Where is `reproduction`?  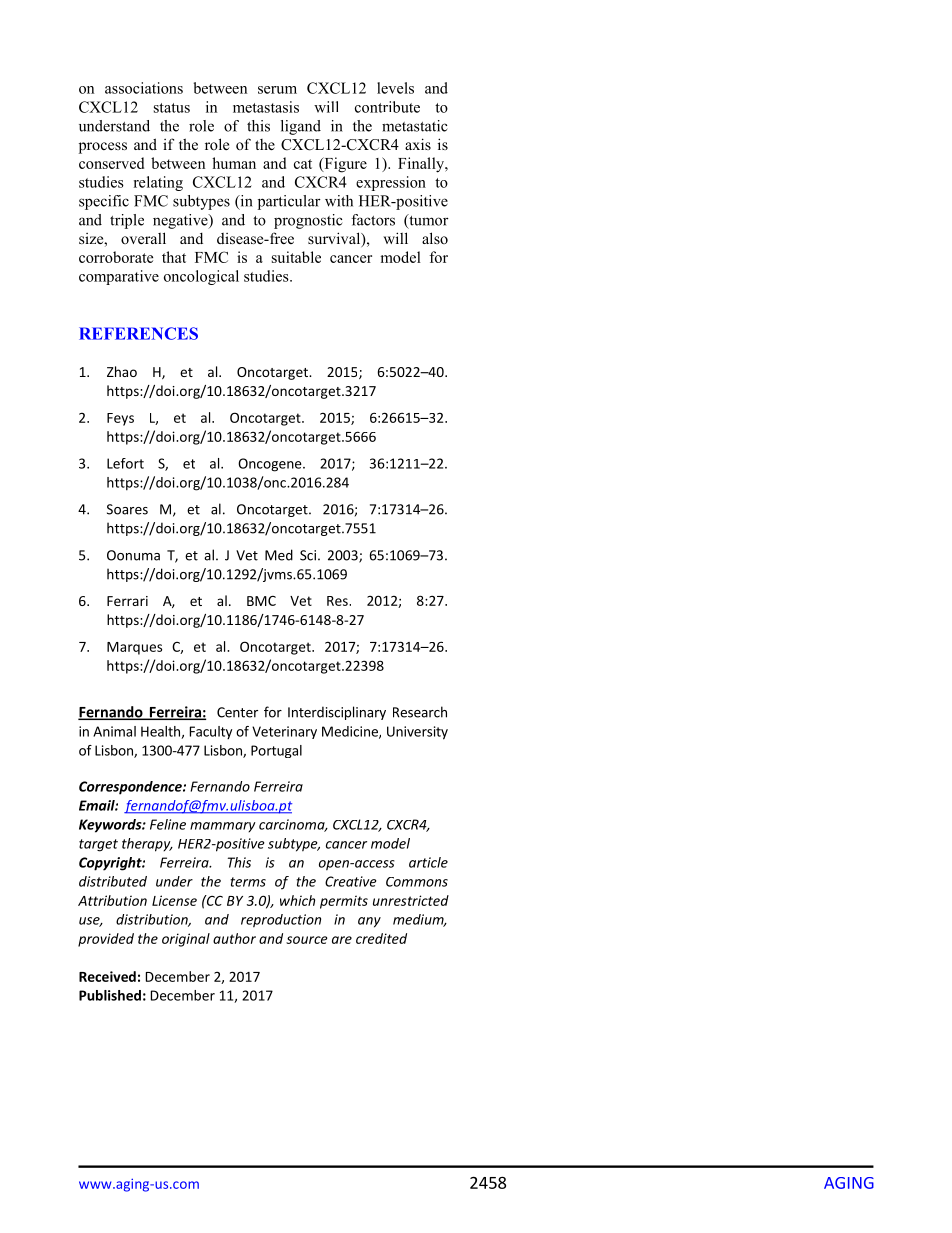
reproduction is located at coordinates (281, 921).
